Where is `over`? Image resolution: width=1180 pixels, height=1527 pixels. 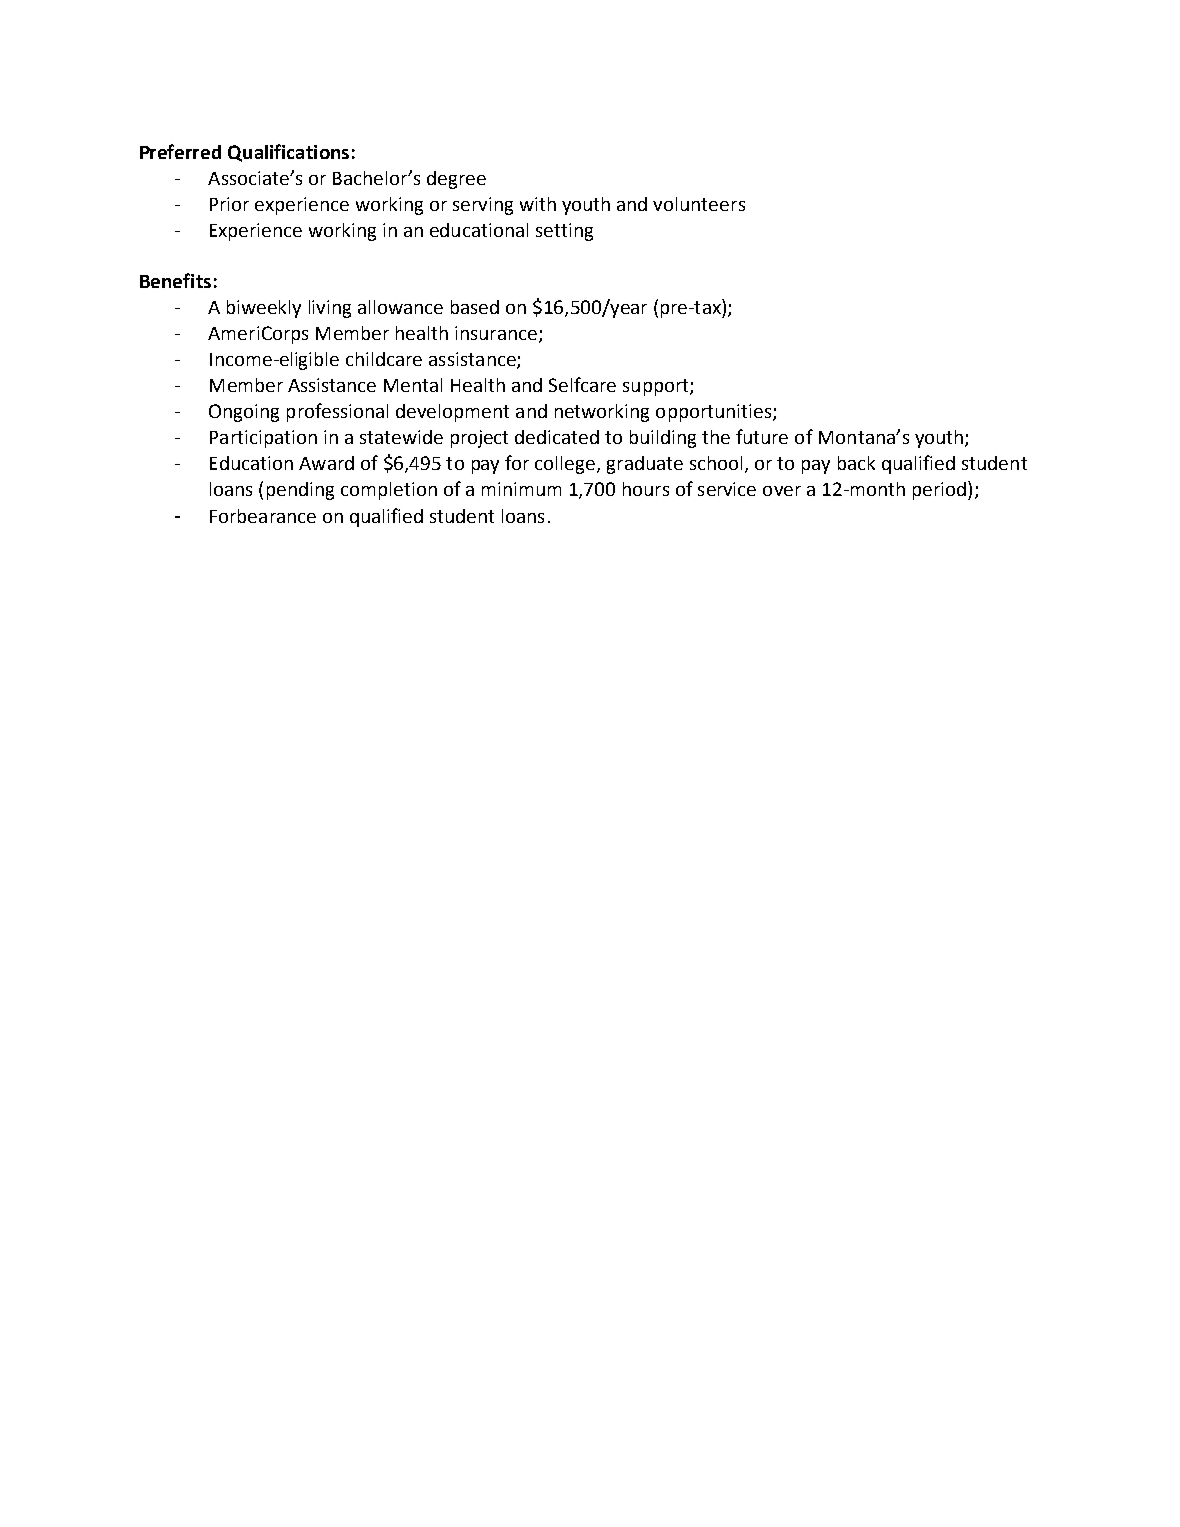 over is located at coordinates (782, 491).
